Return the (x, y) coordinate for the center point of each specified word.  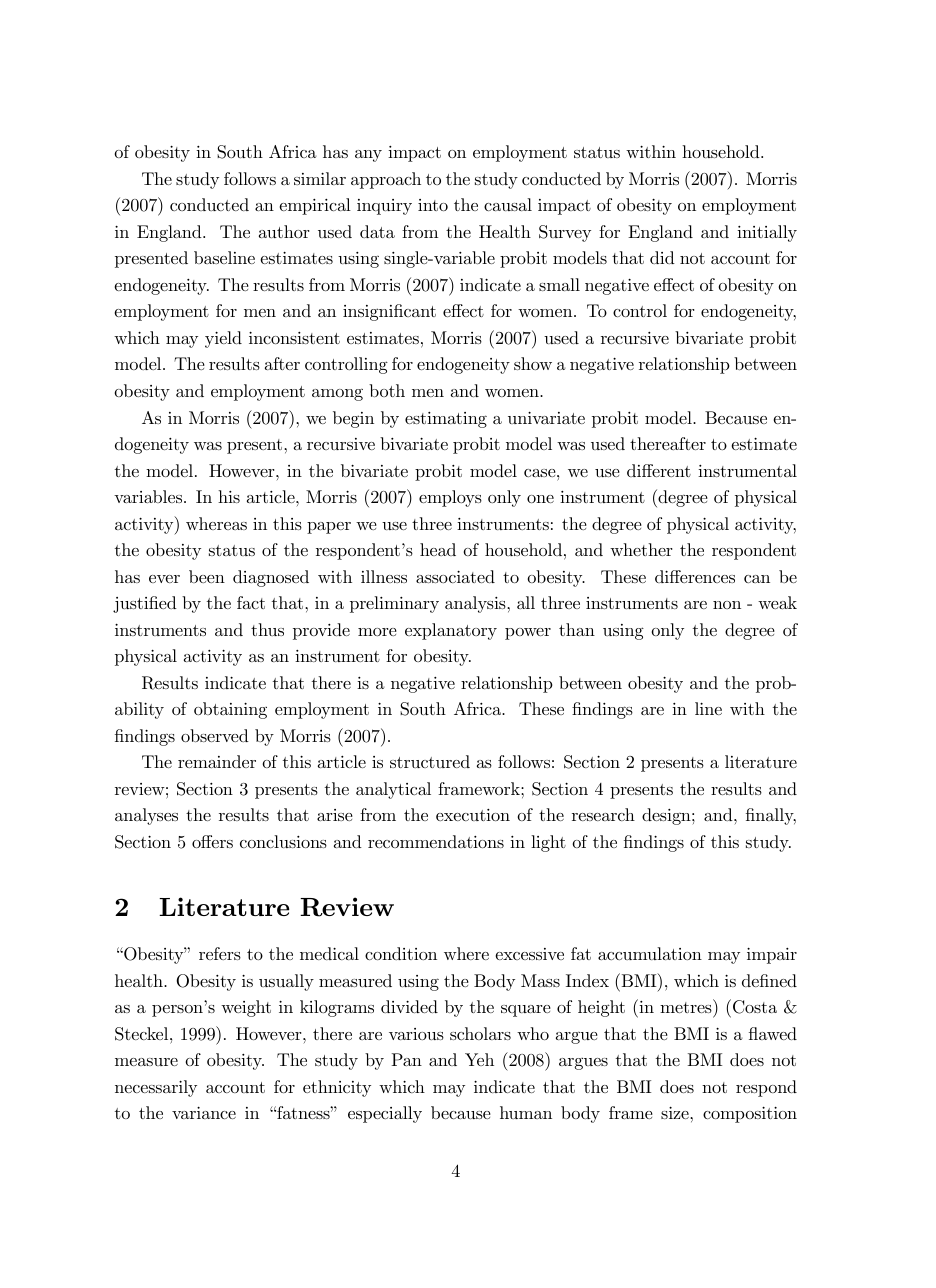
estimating (446, 420)
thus (267, 629)
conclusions (283, 841)
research (603, 814)
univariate (546, 418)
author (284, 231)
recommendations (436, 841)
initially (767, 233)
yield (223, 339)
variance (204, 1113)
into (433, 205)
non (727, 605)
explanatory (451, 631)
